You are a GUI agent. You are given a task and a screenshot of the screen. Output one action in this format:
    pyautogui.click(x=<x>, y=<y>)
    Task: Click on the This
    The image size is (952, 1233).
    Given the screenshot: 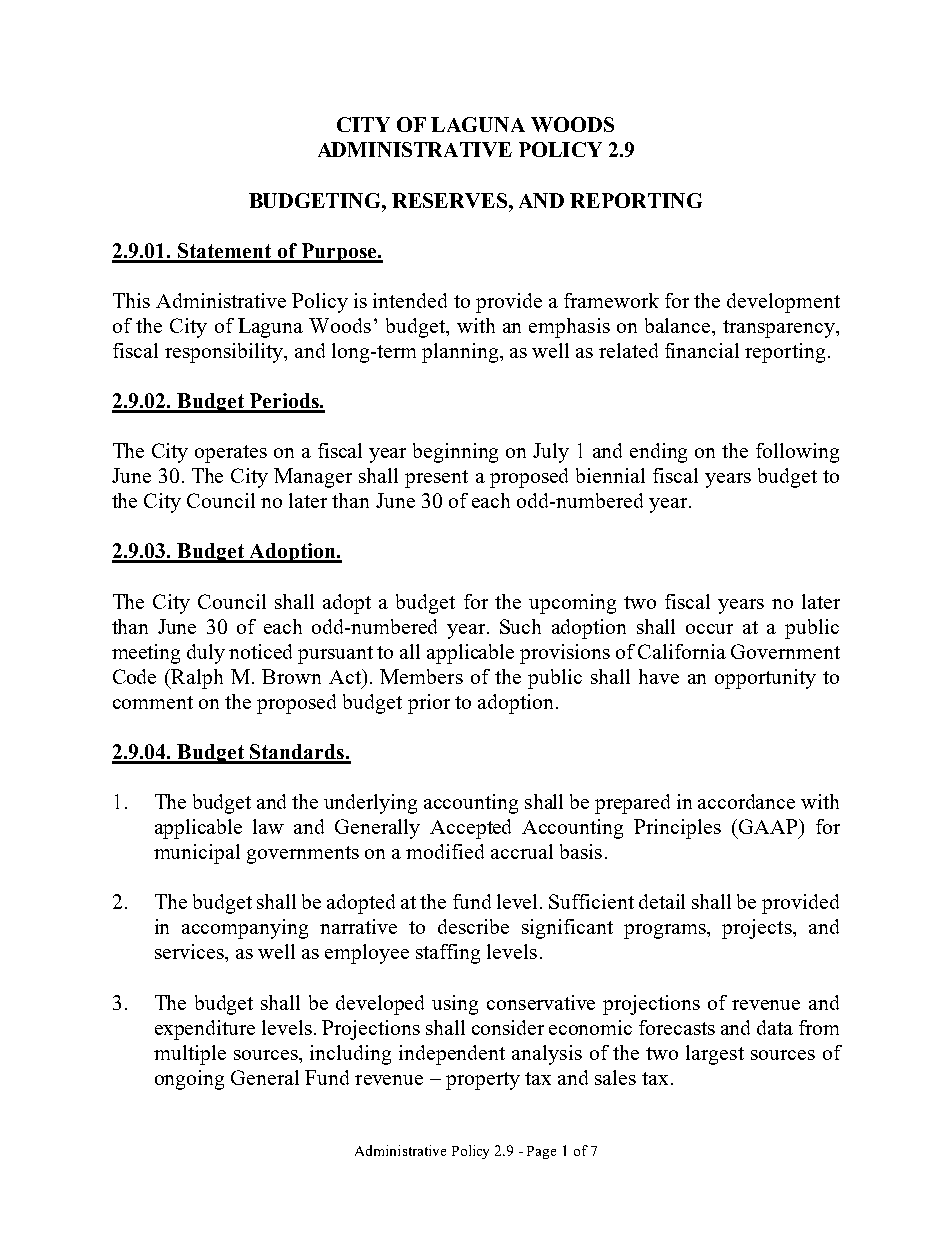 What is the action you would take?
    pyautogui.click(x=131, y=300)
